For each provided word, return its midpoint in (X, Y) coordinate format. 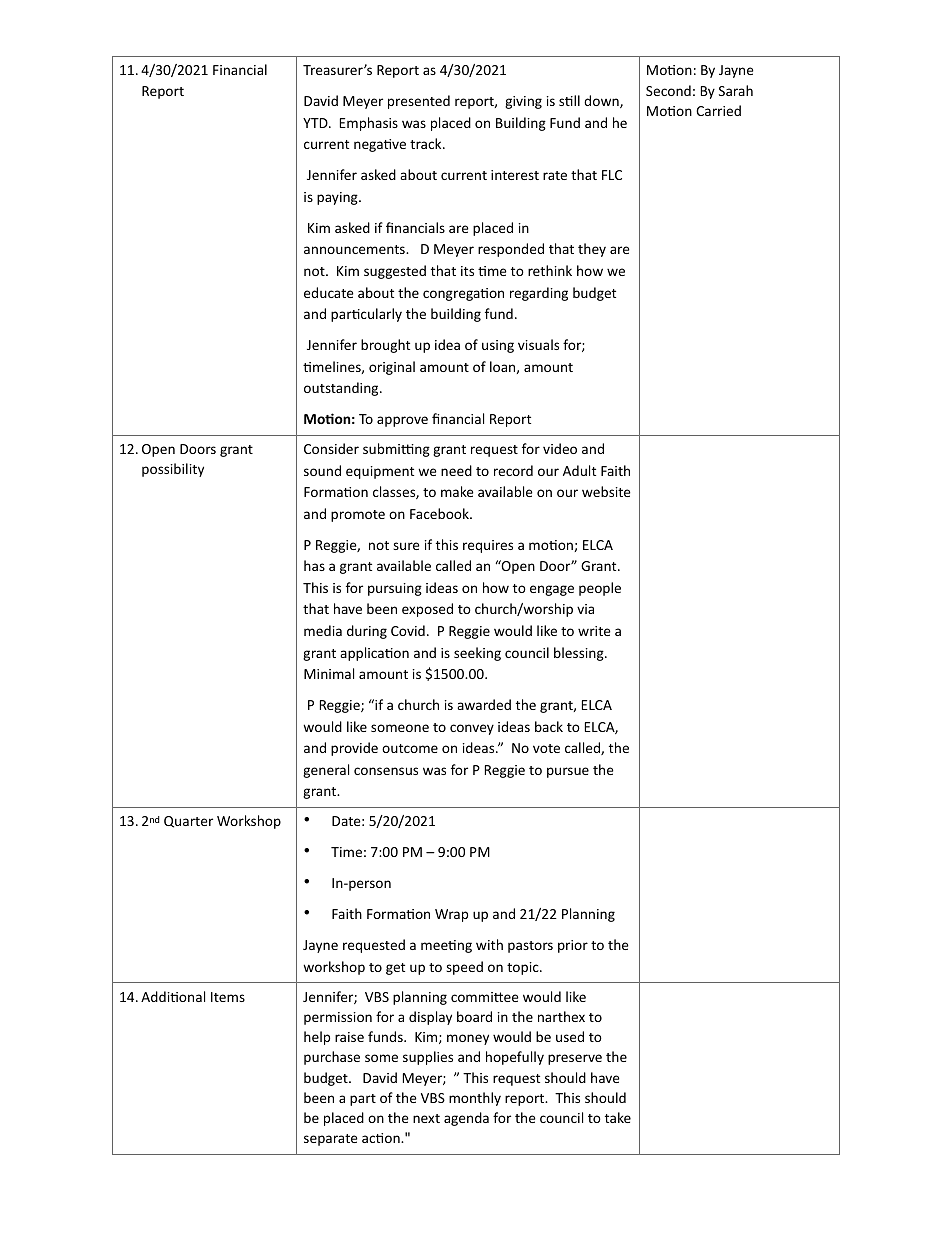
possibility (173, 470)
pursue (568, 772)
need (456, 470)
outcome (410, 748)
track (427, 143)
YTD (316, 123)
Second (668, 90)
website (606, 491)
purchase (332, 1058)
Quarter (188, 822)
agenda (466, 1119)
